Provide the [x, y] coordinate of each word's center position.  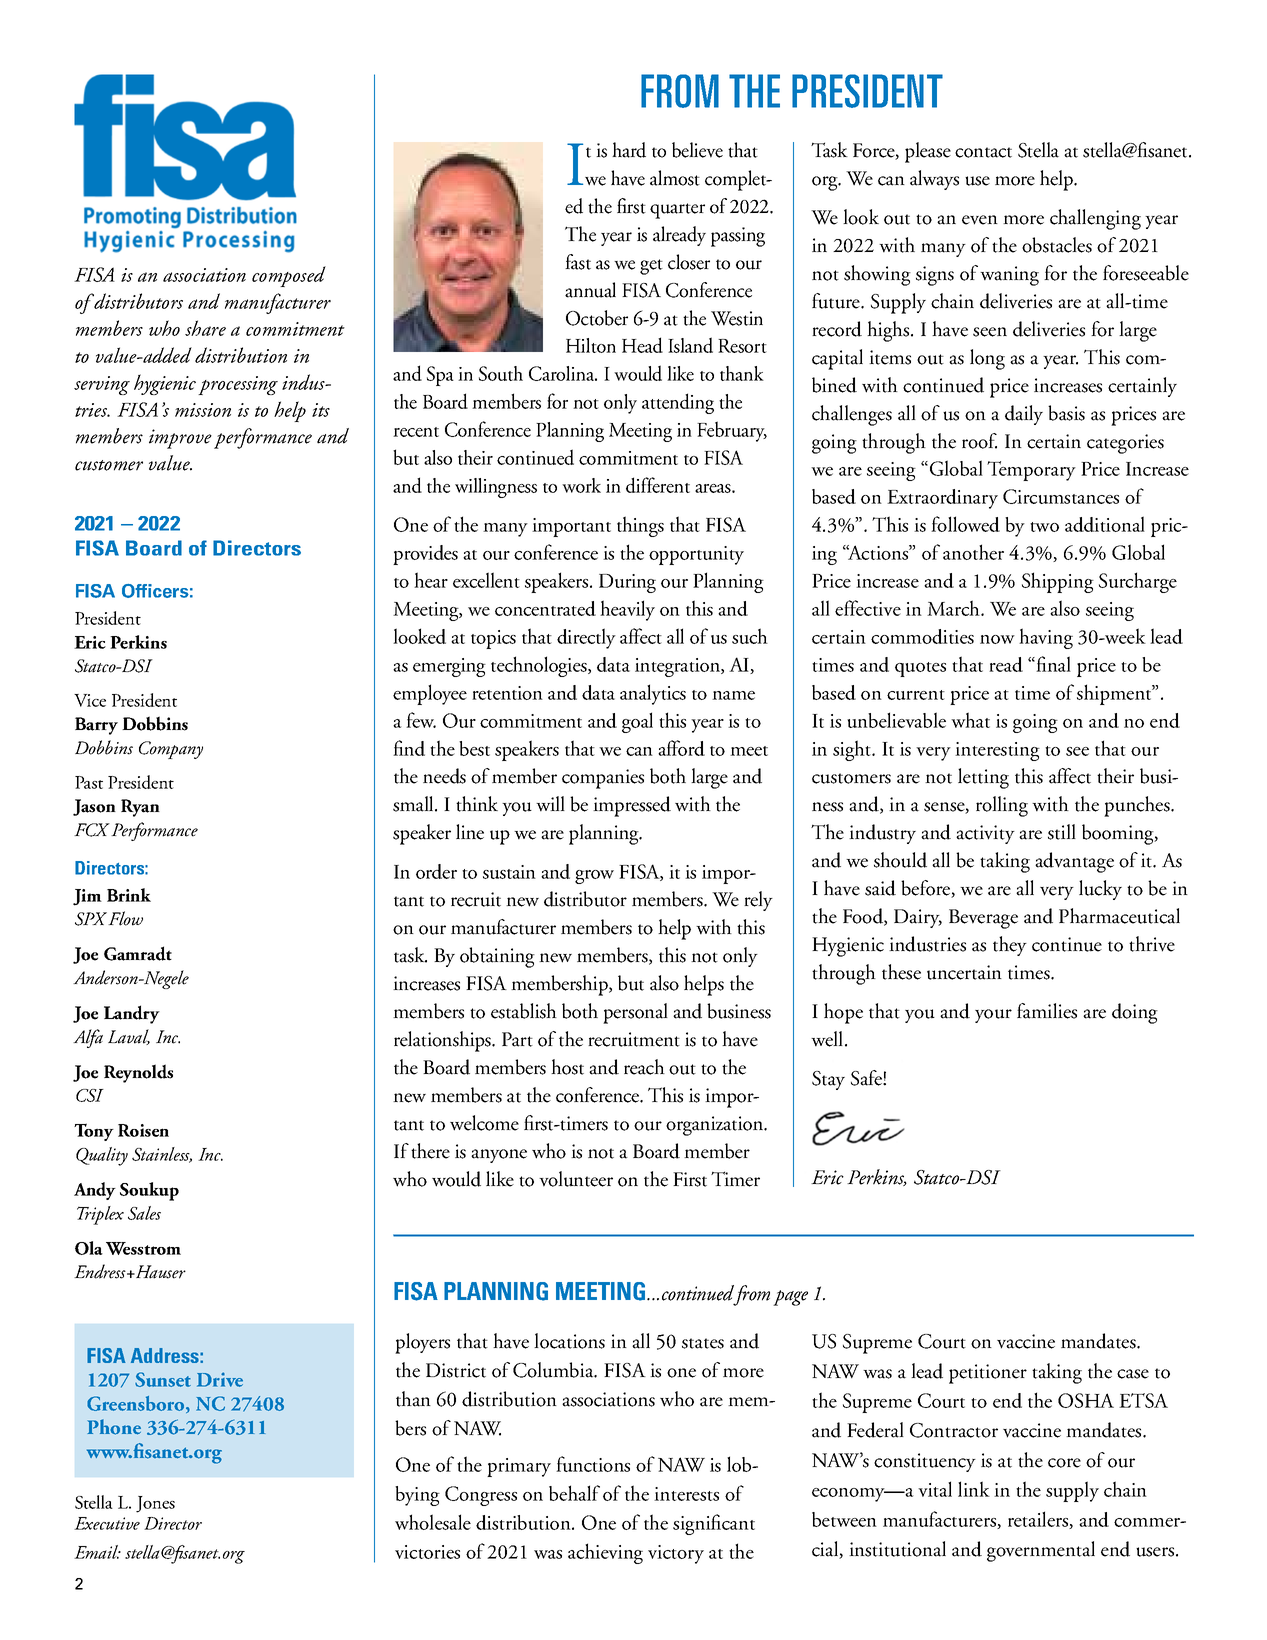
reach [644, 1067]
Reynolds [138, 1073]
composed [289, 276]
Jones [155, 1504]
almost [675, 178]
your [993, 1016]
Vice [90, 700]
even [980, 220]
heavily [627, 610]
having [1046, 638]
